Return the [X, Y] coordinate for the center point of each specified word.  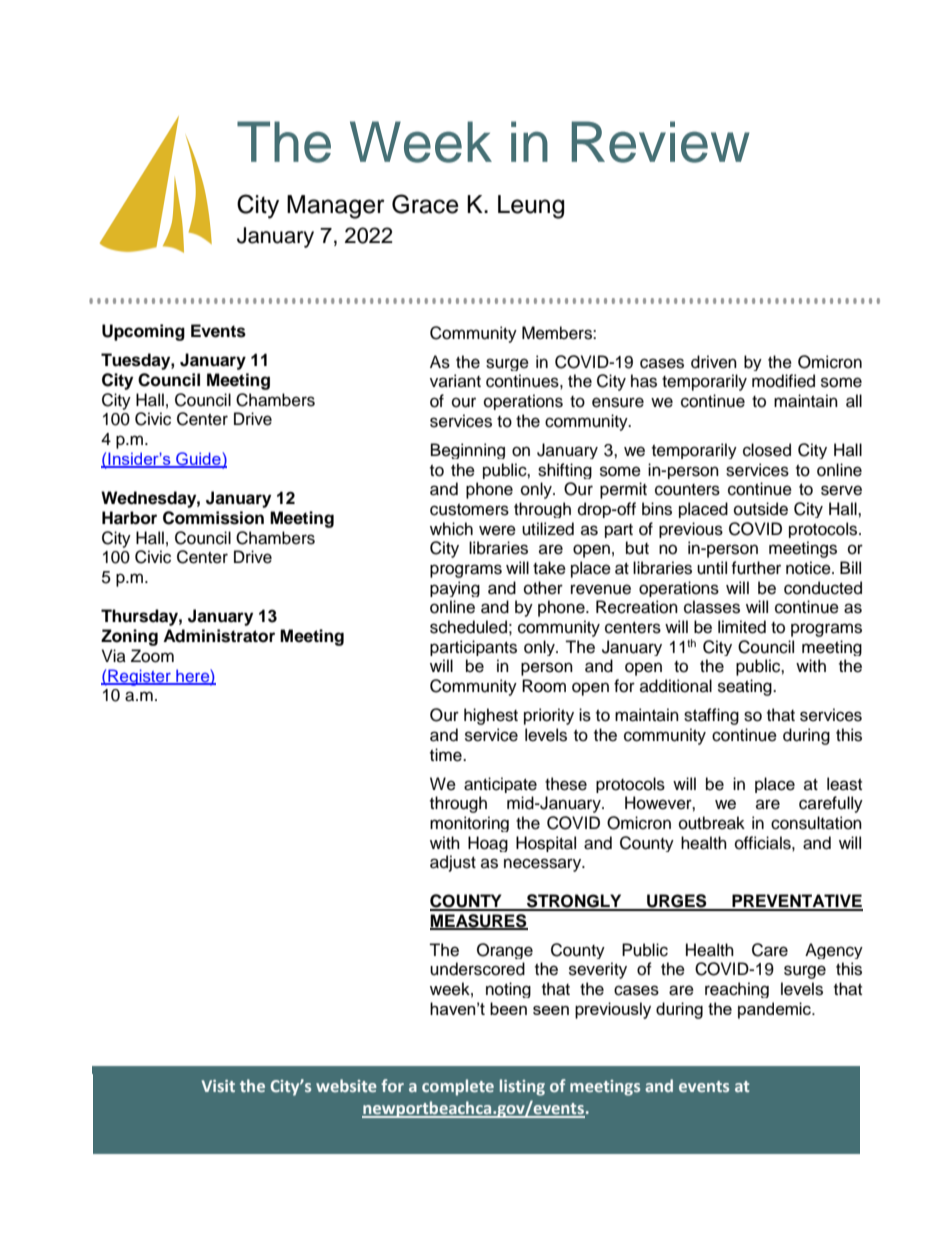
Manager [336, 207]
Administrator [219, 636]
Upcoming [143, 332]
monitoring [469, 824]
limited [742, 627]
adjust [453, 863]
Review [661, 142]
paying [455, 589]
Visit [218, 1086]
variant [455, 380]
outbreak [712, 823]
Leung [531, 207]
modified [783, 381]
